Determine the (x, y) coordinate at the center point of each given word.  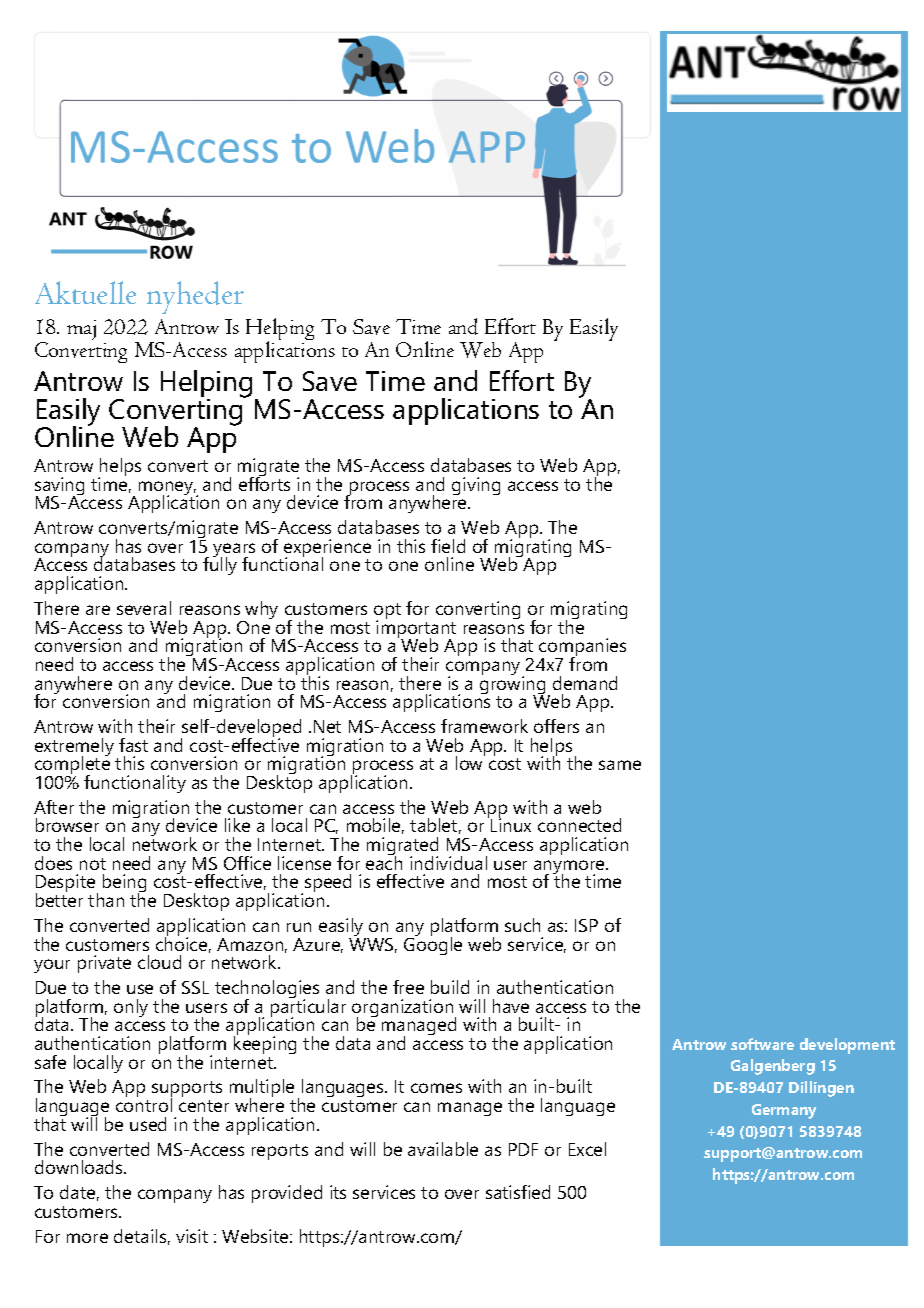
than (106, 900)
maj (81, 330)
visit (192, 1236)
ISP (586, 925)
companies (582, 648)
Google (433, 945)
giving (476, 486)
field (448, 546)
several (144, 608)
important (416, 629)
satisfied (518, 1192)
